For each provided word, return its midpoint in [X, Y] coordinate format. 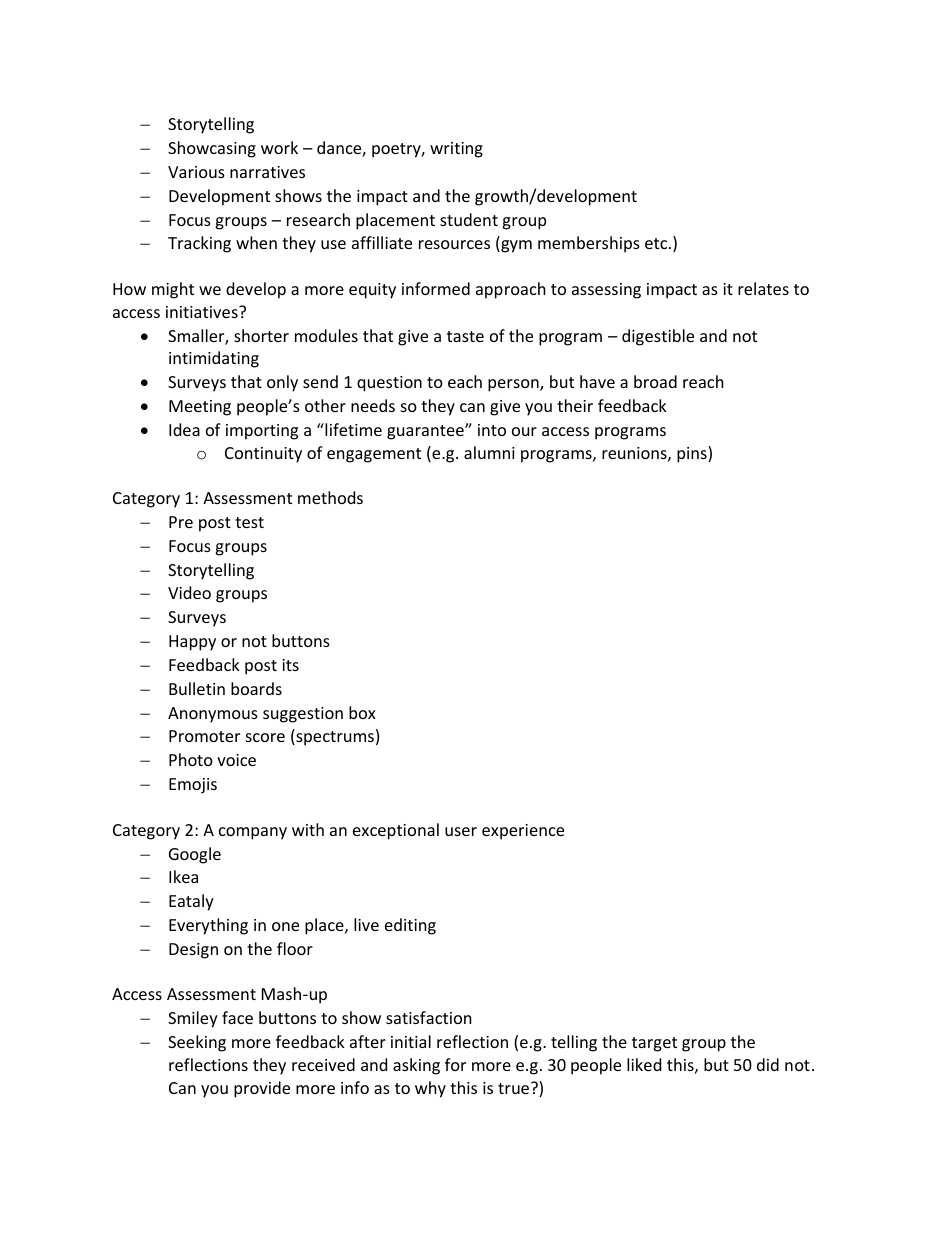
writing [456, 150]
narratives [267, 172]
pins [693, 454]
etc [657, 243]
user [461, 831]
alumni [489, 452]
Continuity [263, 455]
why [430, 1089]
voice [236, 760]
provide [262, 1089]
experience [523, 832]
